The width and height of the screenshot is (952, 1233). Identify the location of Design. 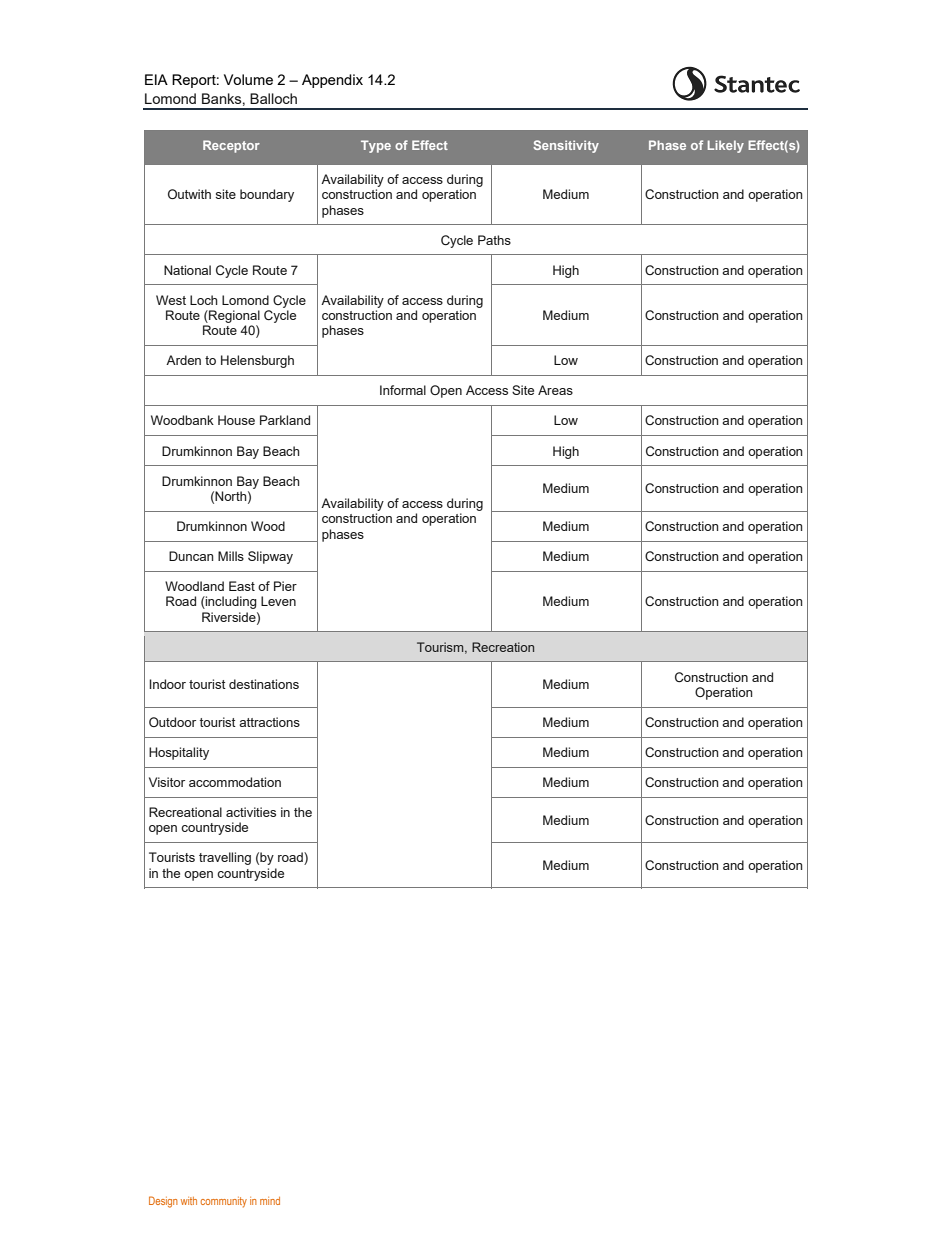
(163, 1202).
